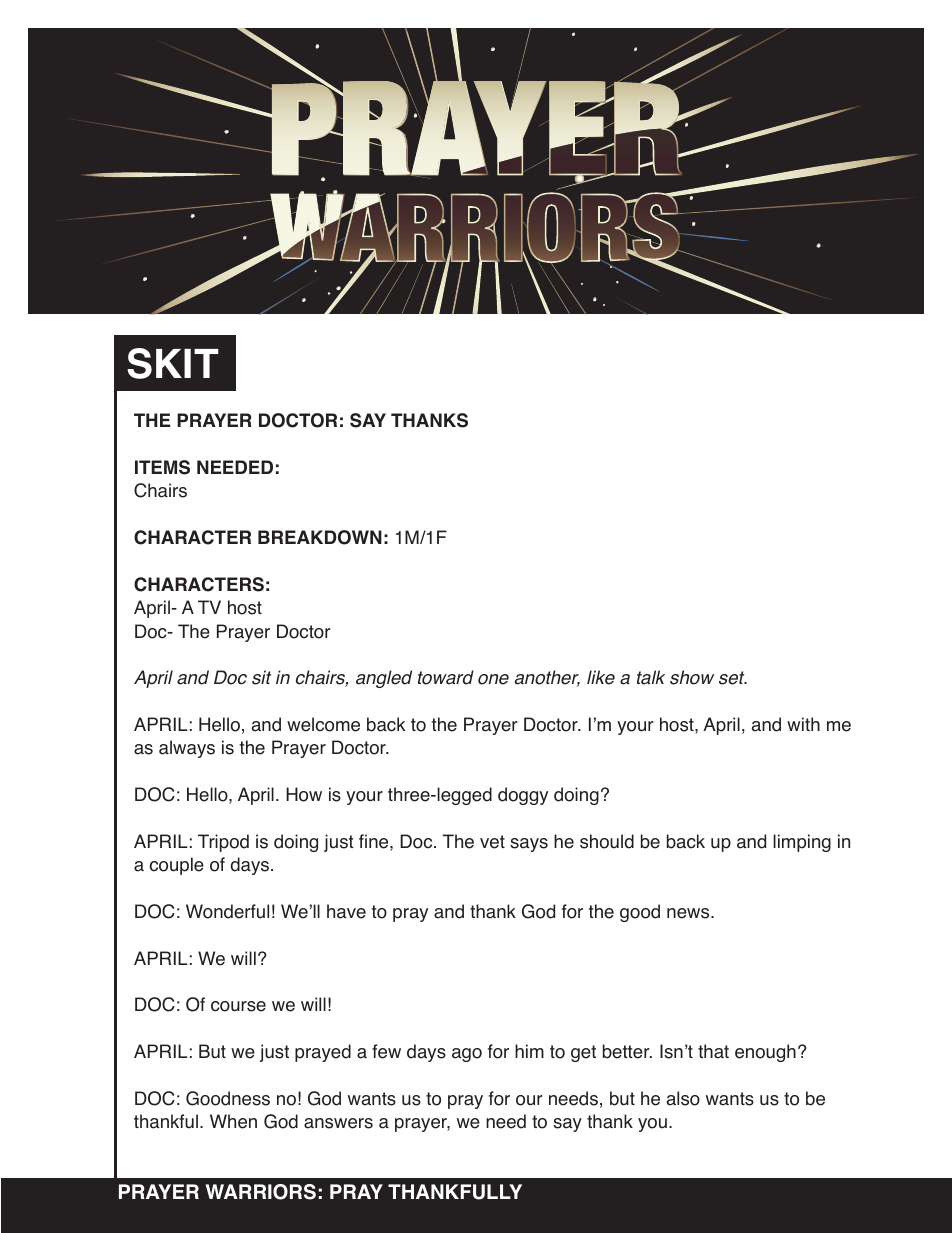  I want to click on WARRIORS, so click(261, 1192).
